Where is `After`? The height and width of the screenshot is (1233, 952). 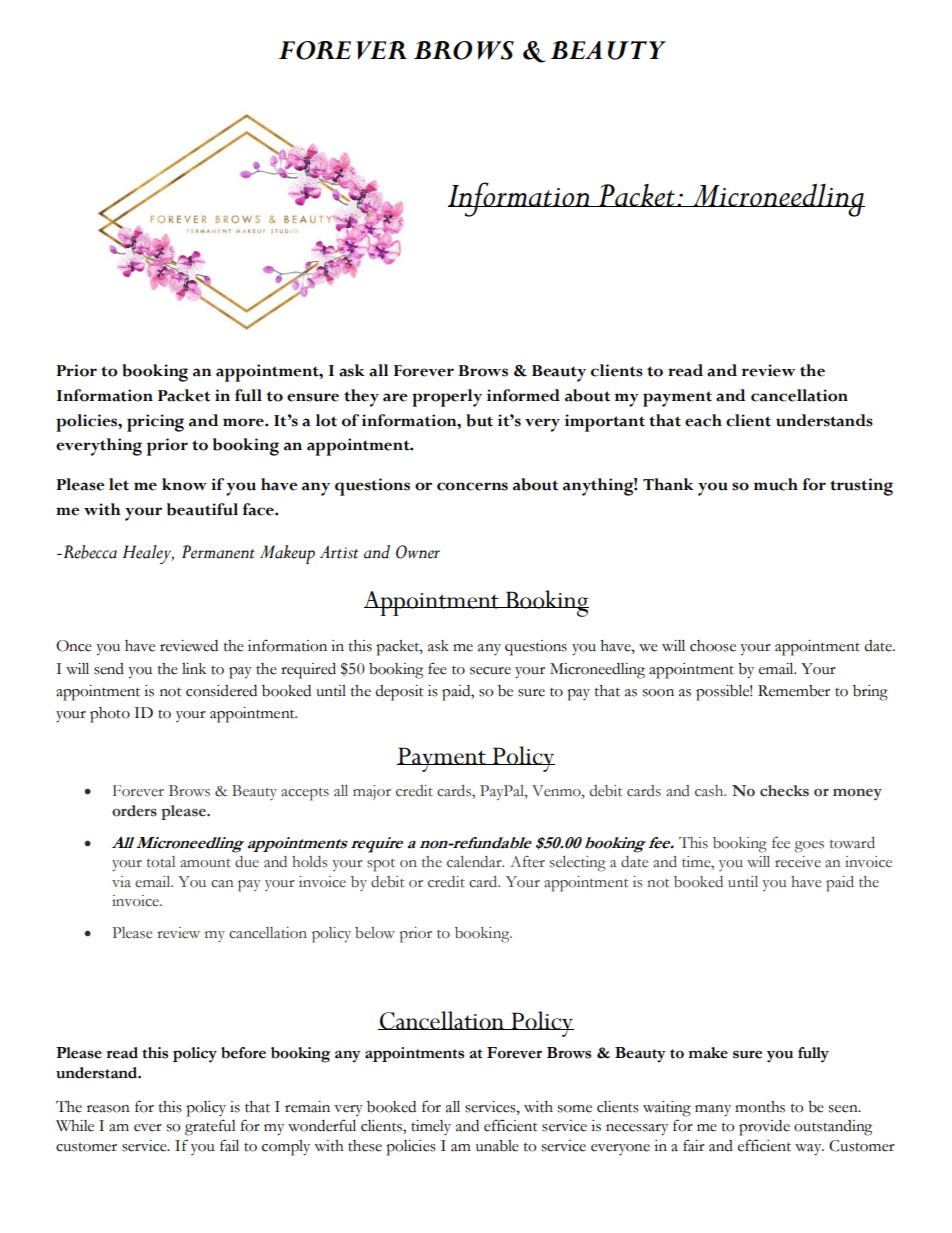
After is located at coordinates (527, 862).
